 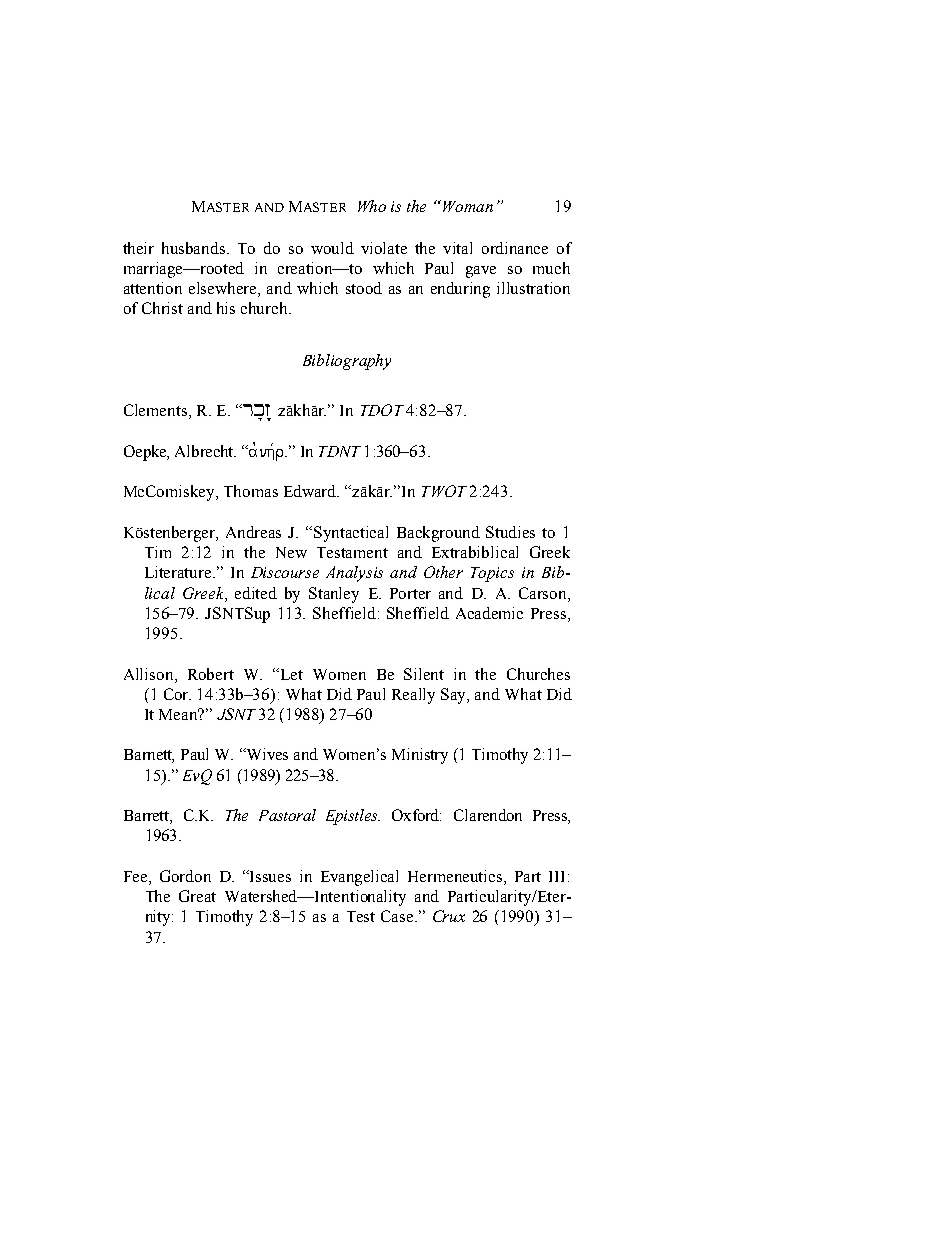 I want to click on would, so click(x=332, y=248).
